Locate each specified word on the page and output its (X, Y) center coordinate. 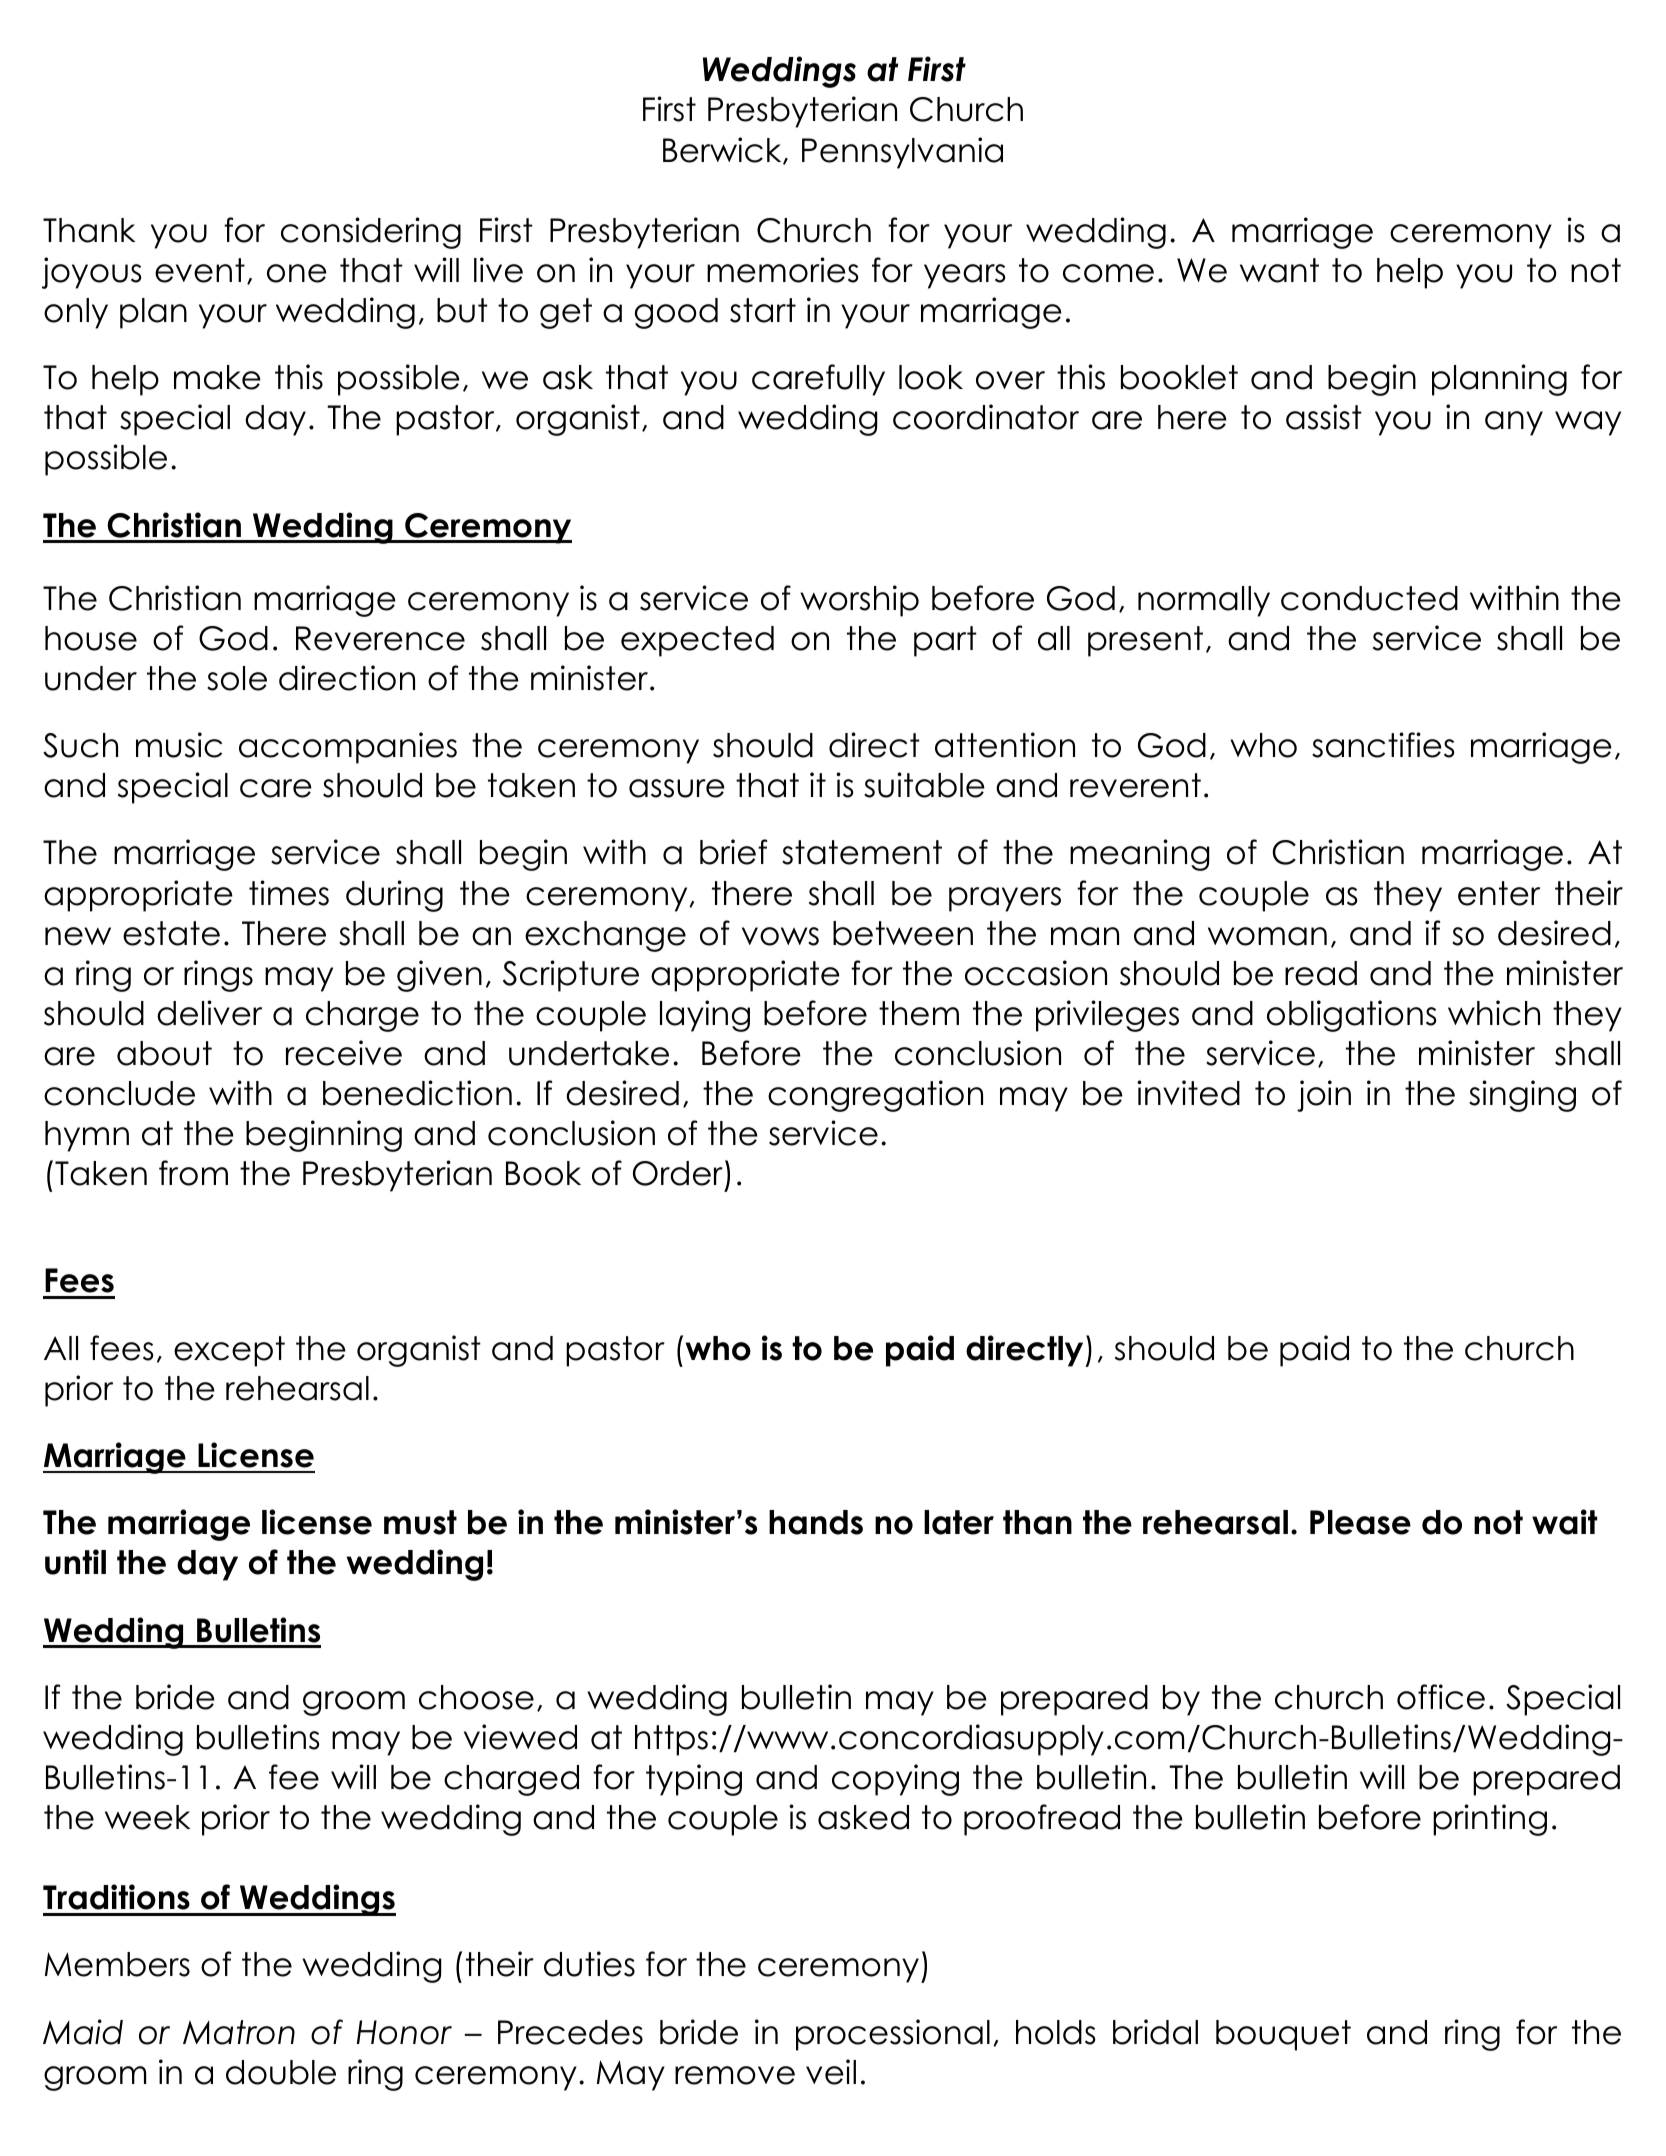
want (1279, 270)
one (297, 273)
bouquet (1283, 2035)
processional (893, 2035)
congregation (875, 1096)
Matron (239, 2032)
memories (783, 270)
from (193, 1173)
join (1324, 1096)
